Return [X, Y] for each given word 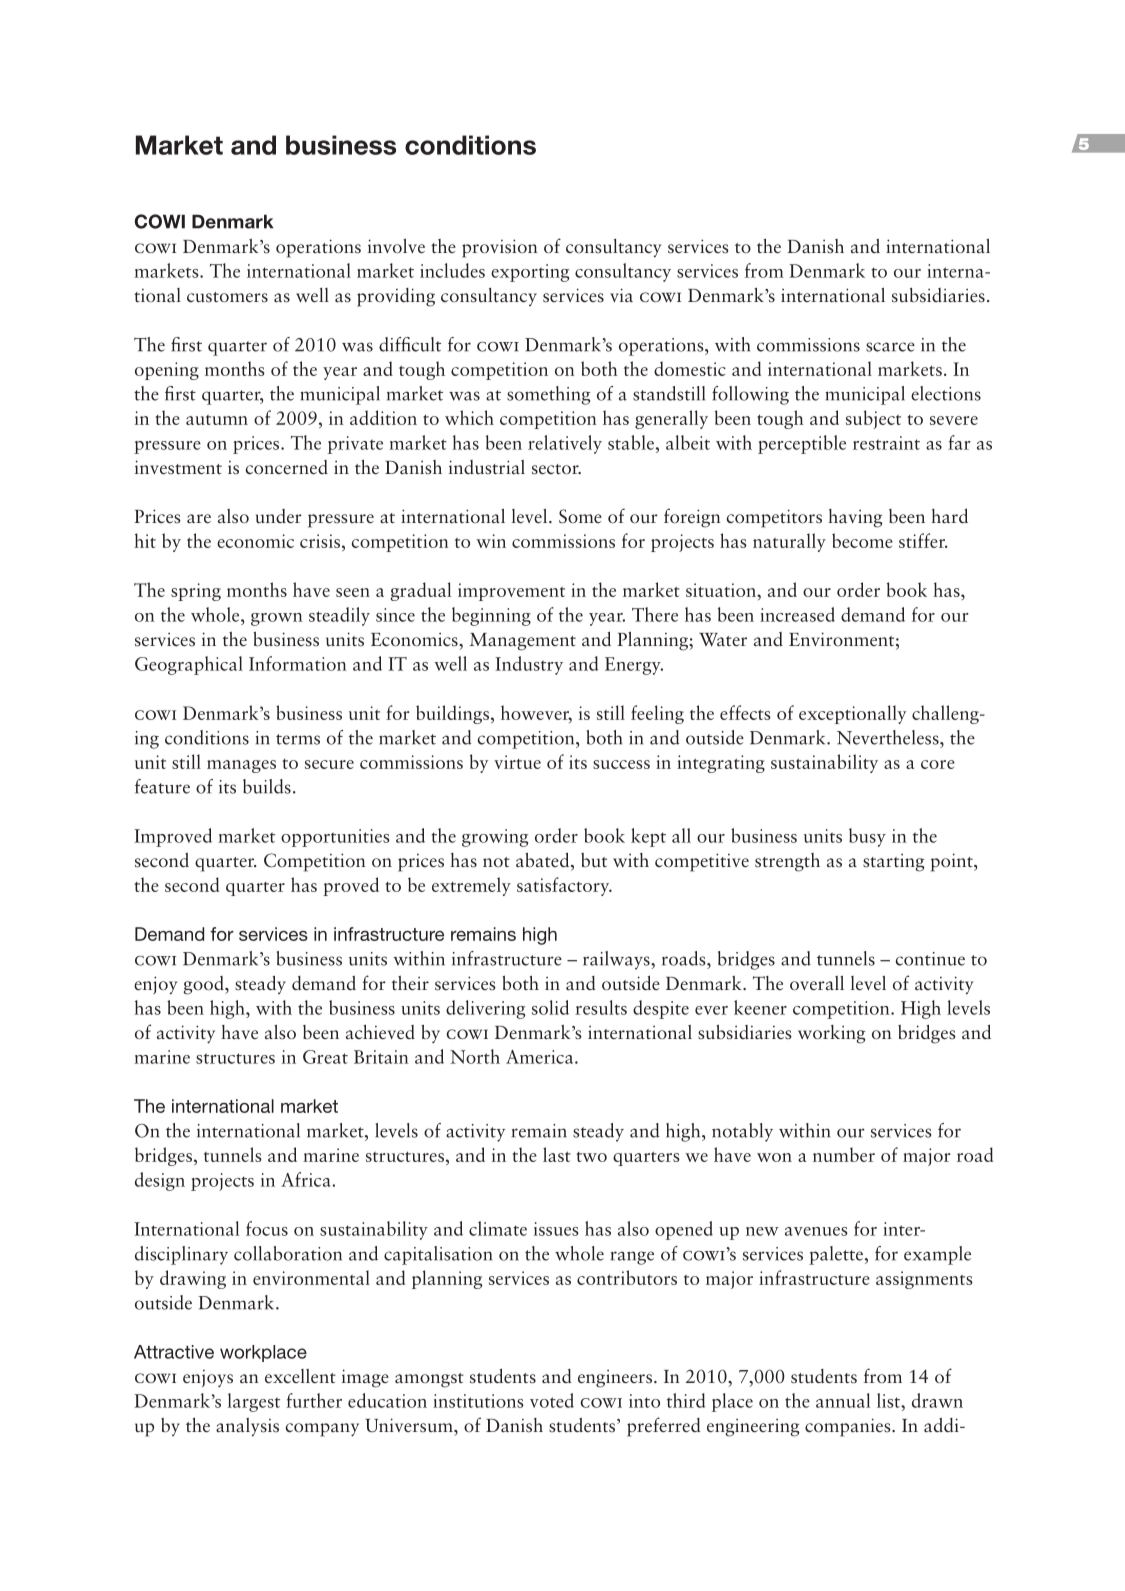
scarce [890, 347]
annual [843, 1400]
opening [167, 371]
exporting [530, 273]
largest [254, 1402]
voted [552, 1400]
